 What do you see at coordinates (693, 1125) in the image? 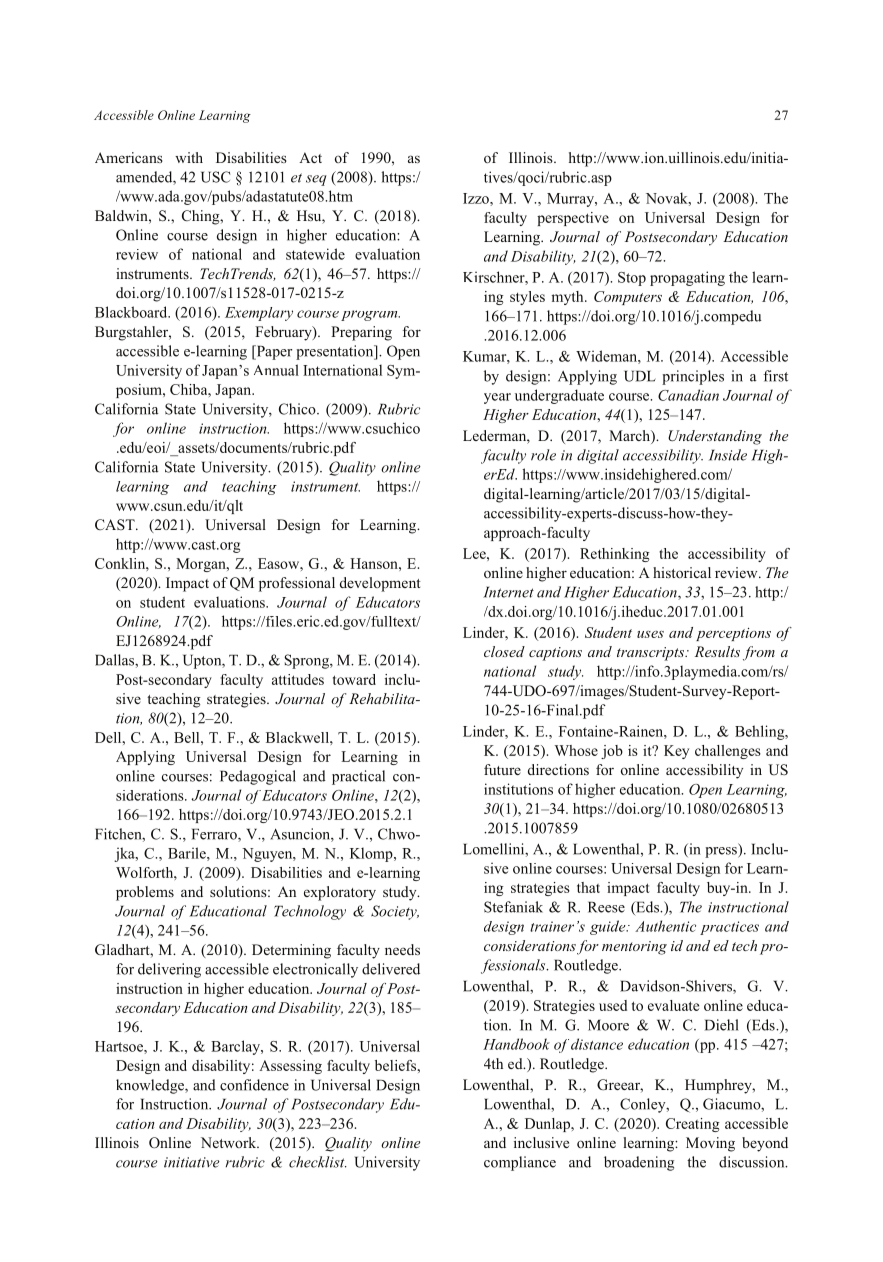
I see `Creating` at bounding box center [693, 1125].
